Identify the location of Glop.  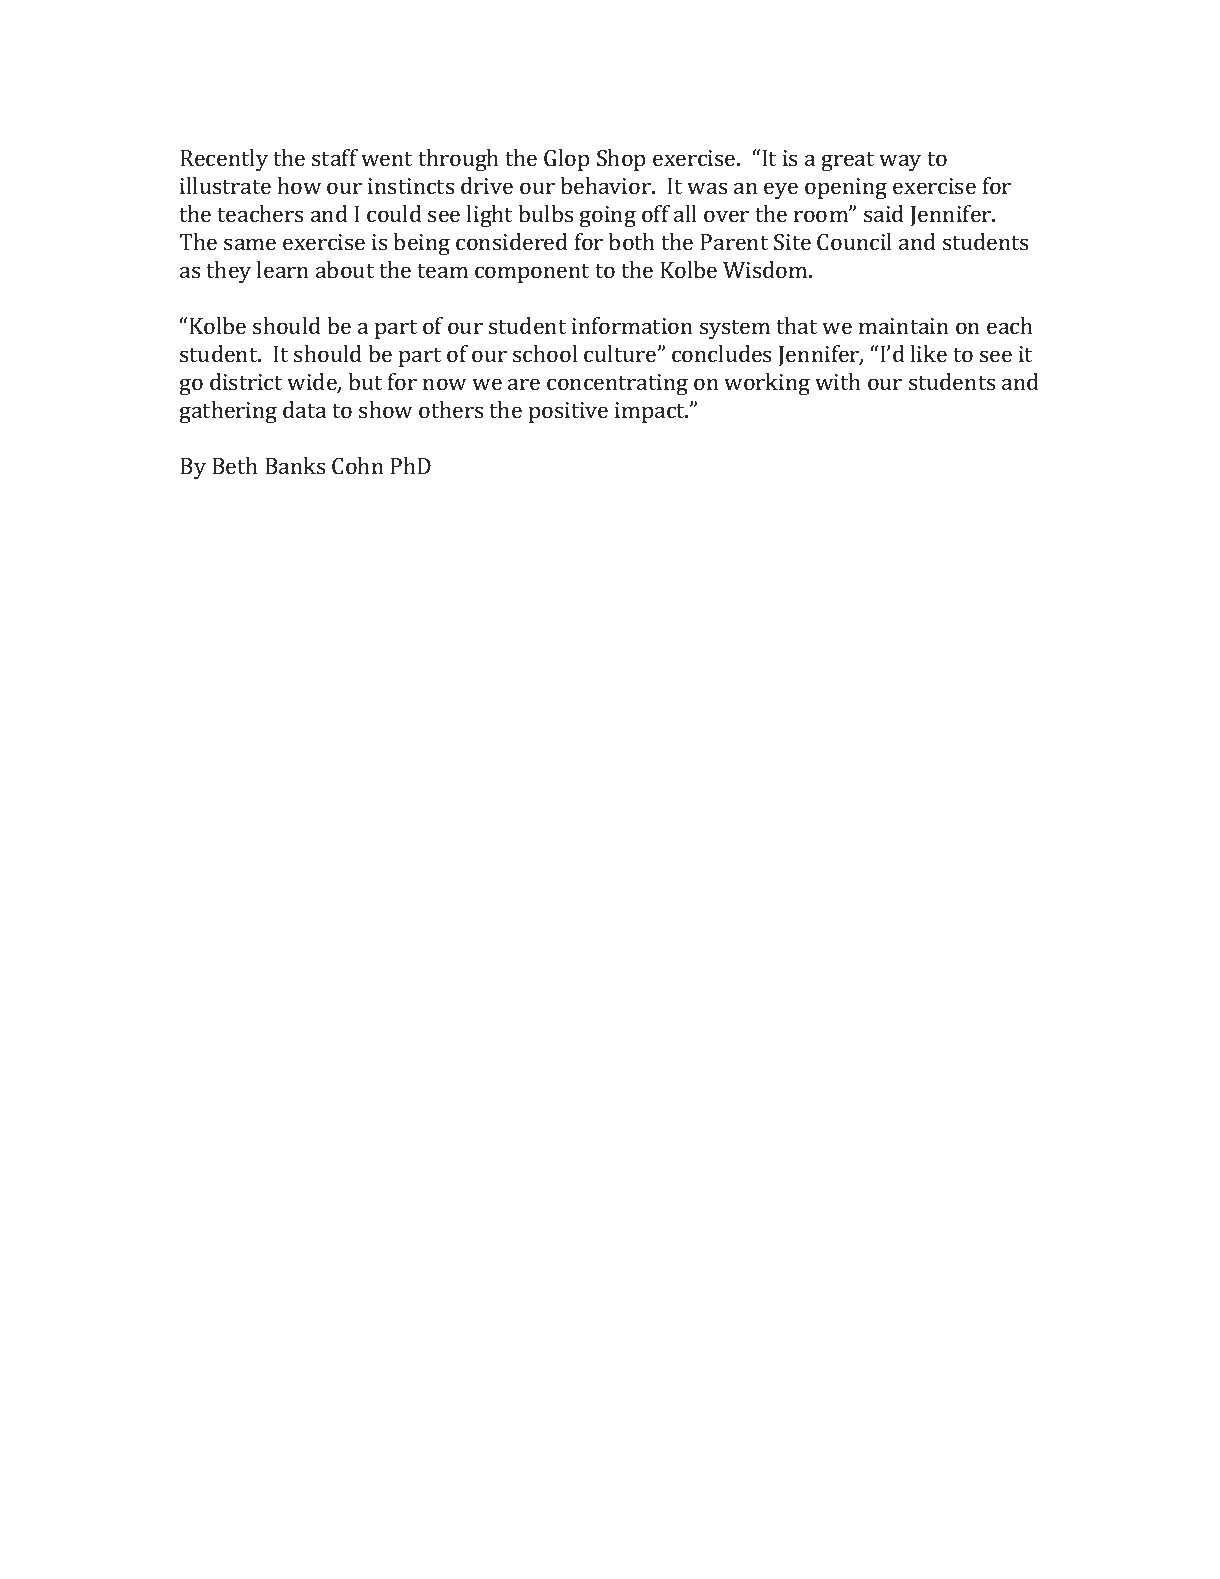
(566, 160).
